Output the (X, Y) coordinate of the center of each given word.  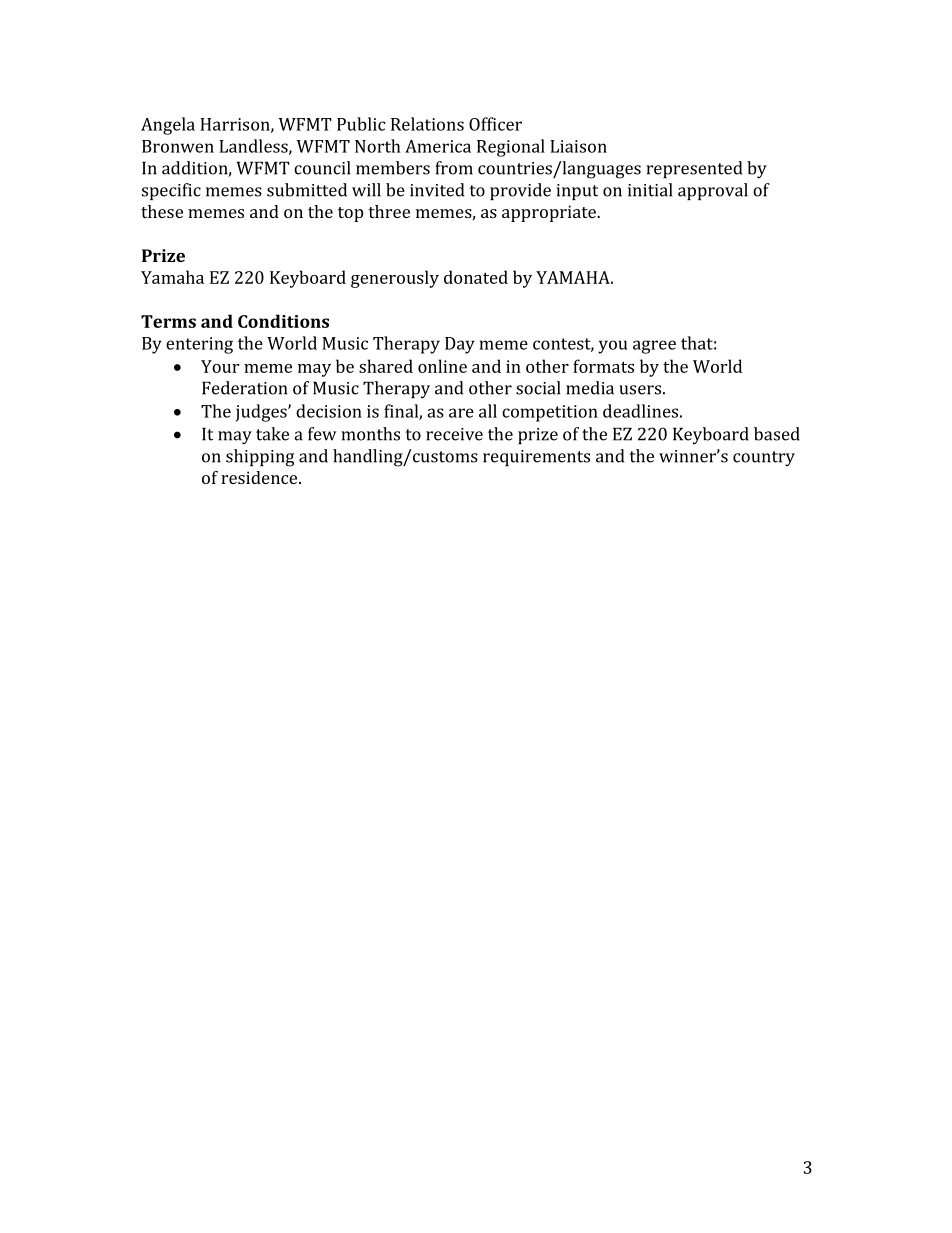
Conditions (283, 321)
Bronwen (178, 146)
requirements (536, 458)
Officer (495, 124)
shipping (260, 458)
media (590, 388)
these (162, 211)
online (442, 366)
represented (694, 169)
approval (713, 191)
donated (476, 277)
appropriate (550, 213)
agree (654, 347)
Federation (244, 388)
